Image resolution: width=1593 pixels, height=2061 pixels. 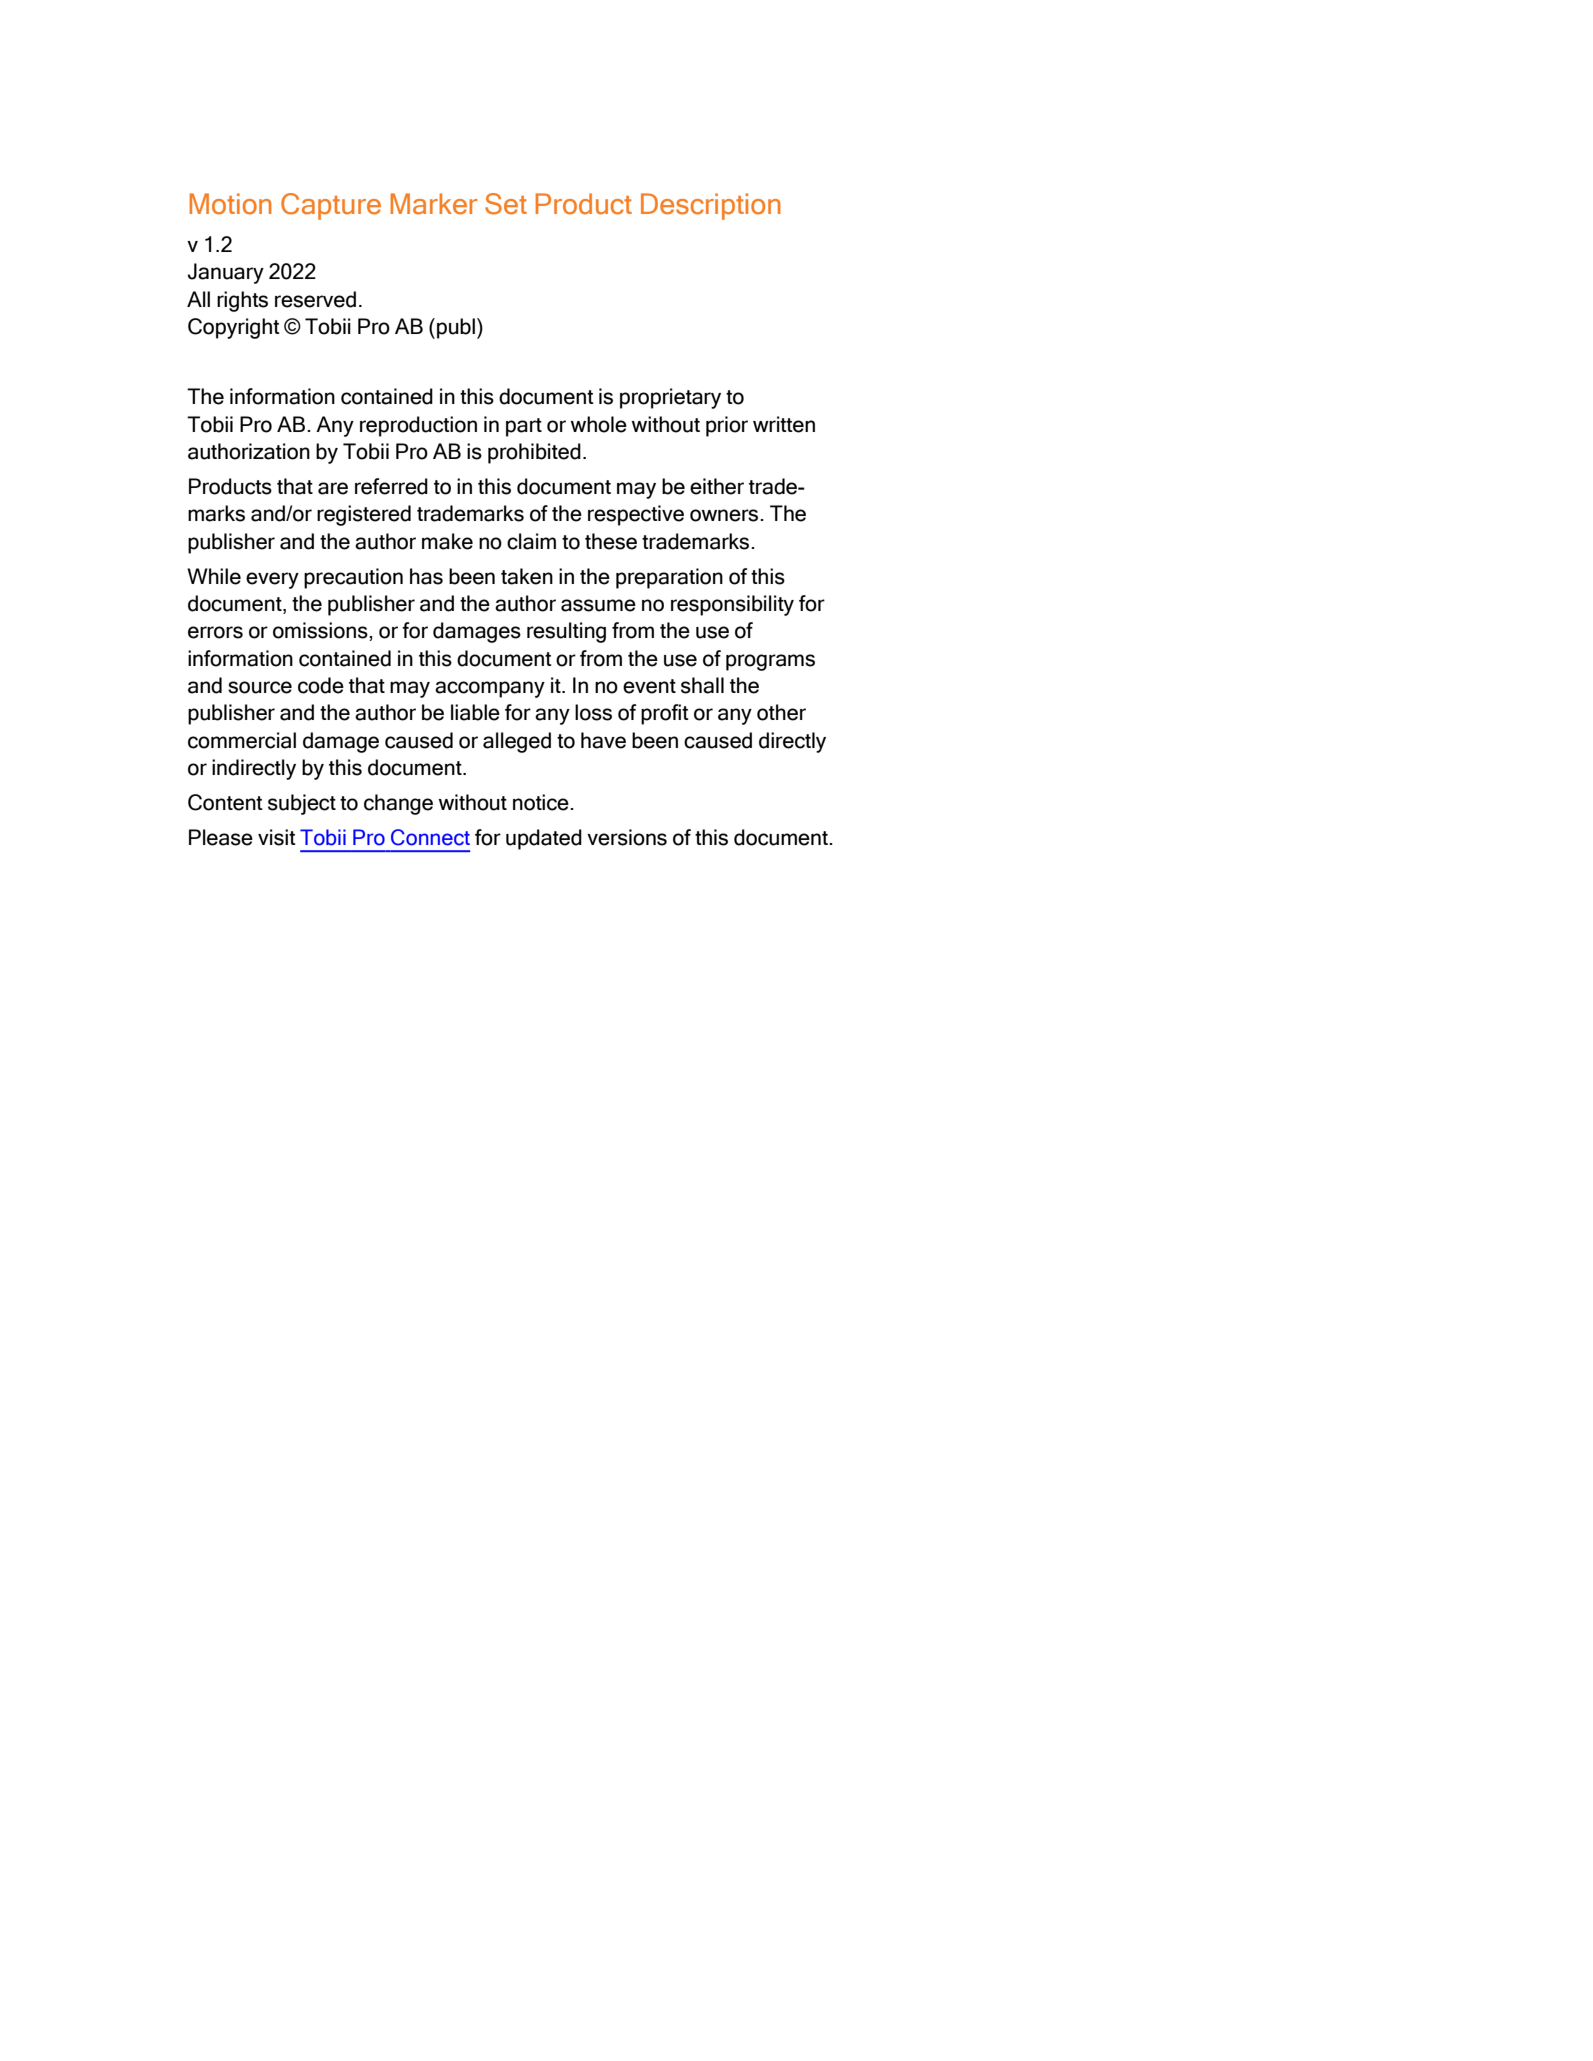 I want to click on visit, so click(x=277, y=837).
